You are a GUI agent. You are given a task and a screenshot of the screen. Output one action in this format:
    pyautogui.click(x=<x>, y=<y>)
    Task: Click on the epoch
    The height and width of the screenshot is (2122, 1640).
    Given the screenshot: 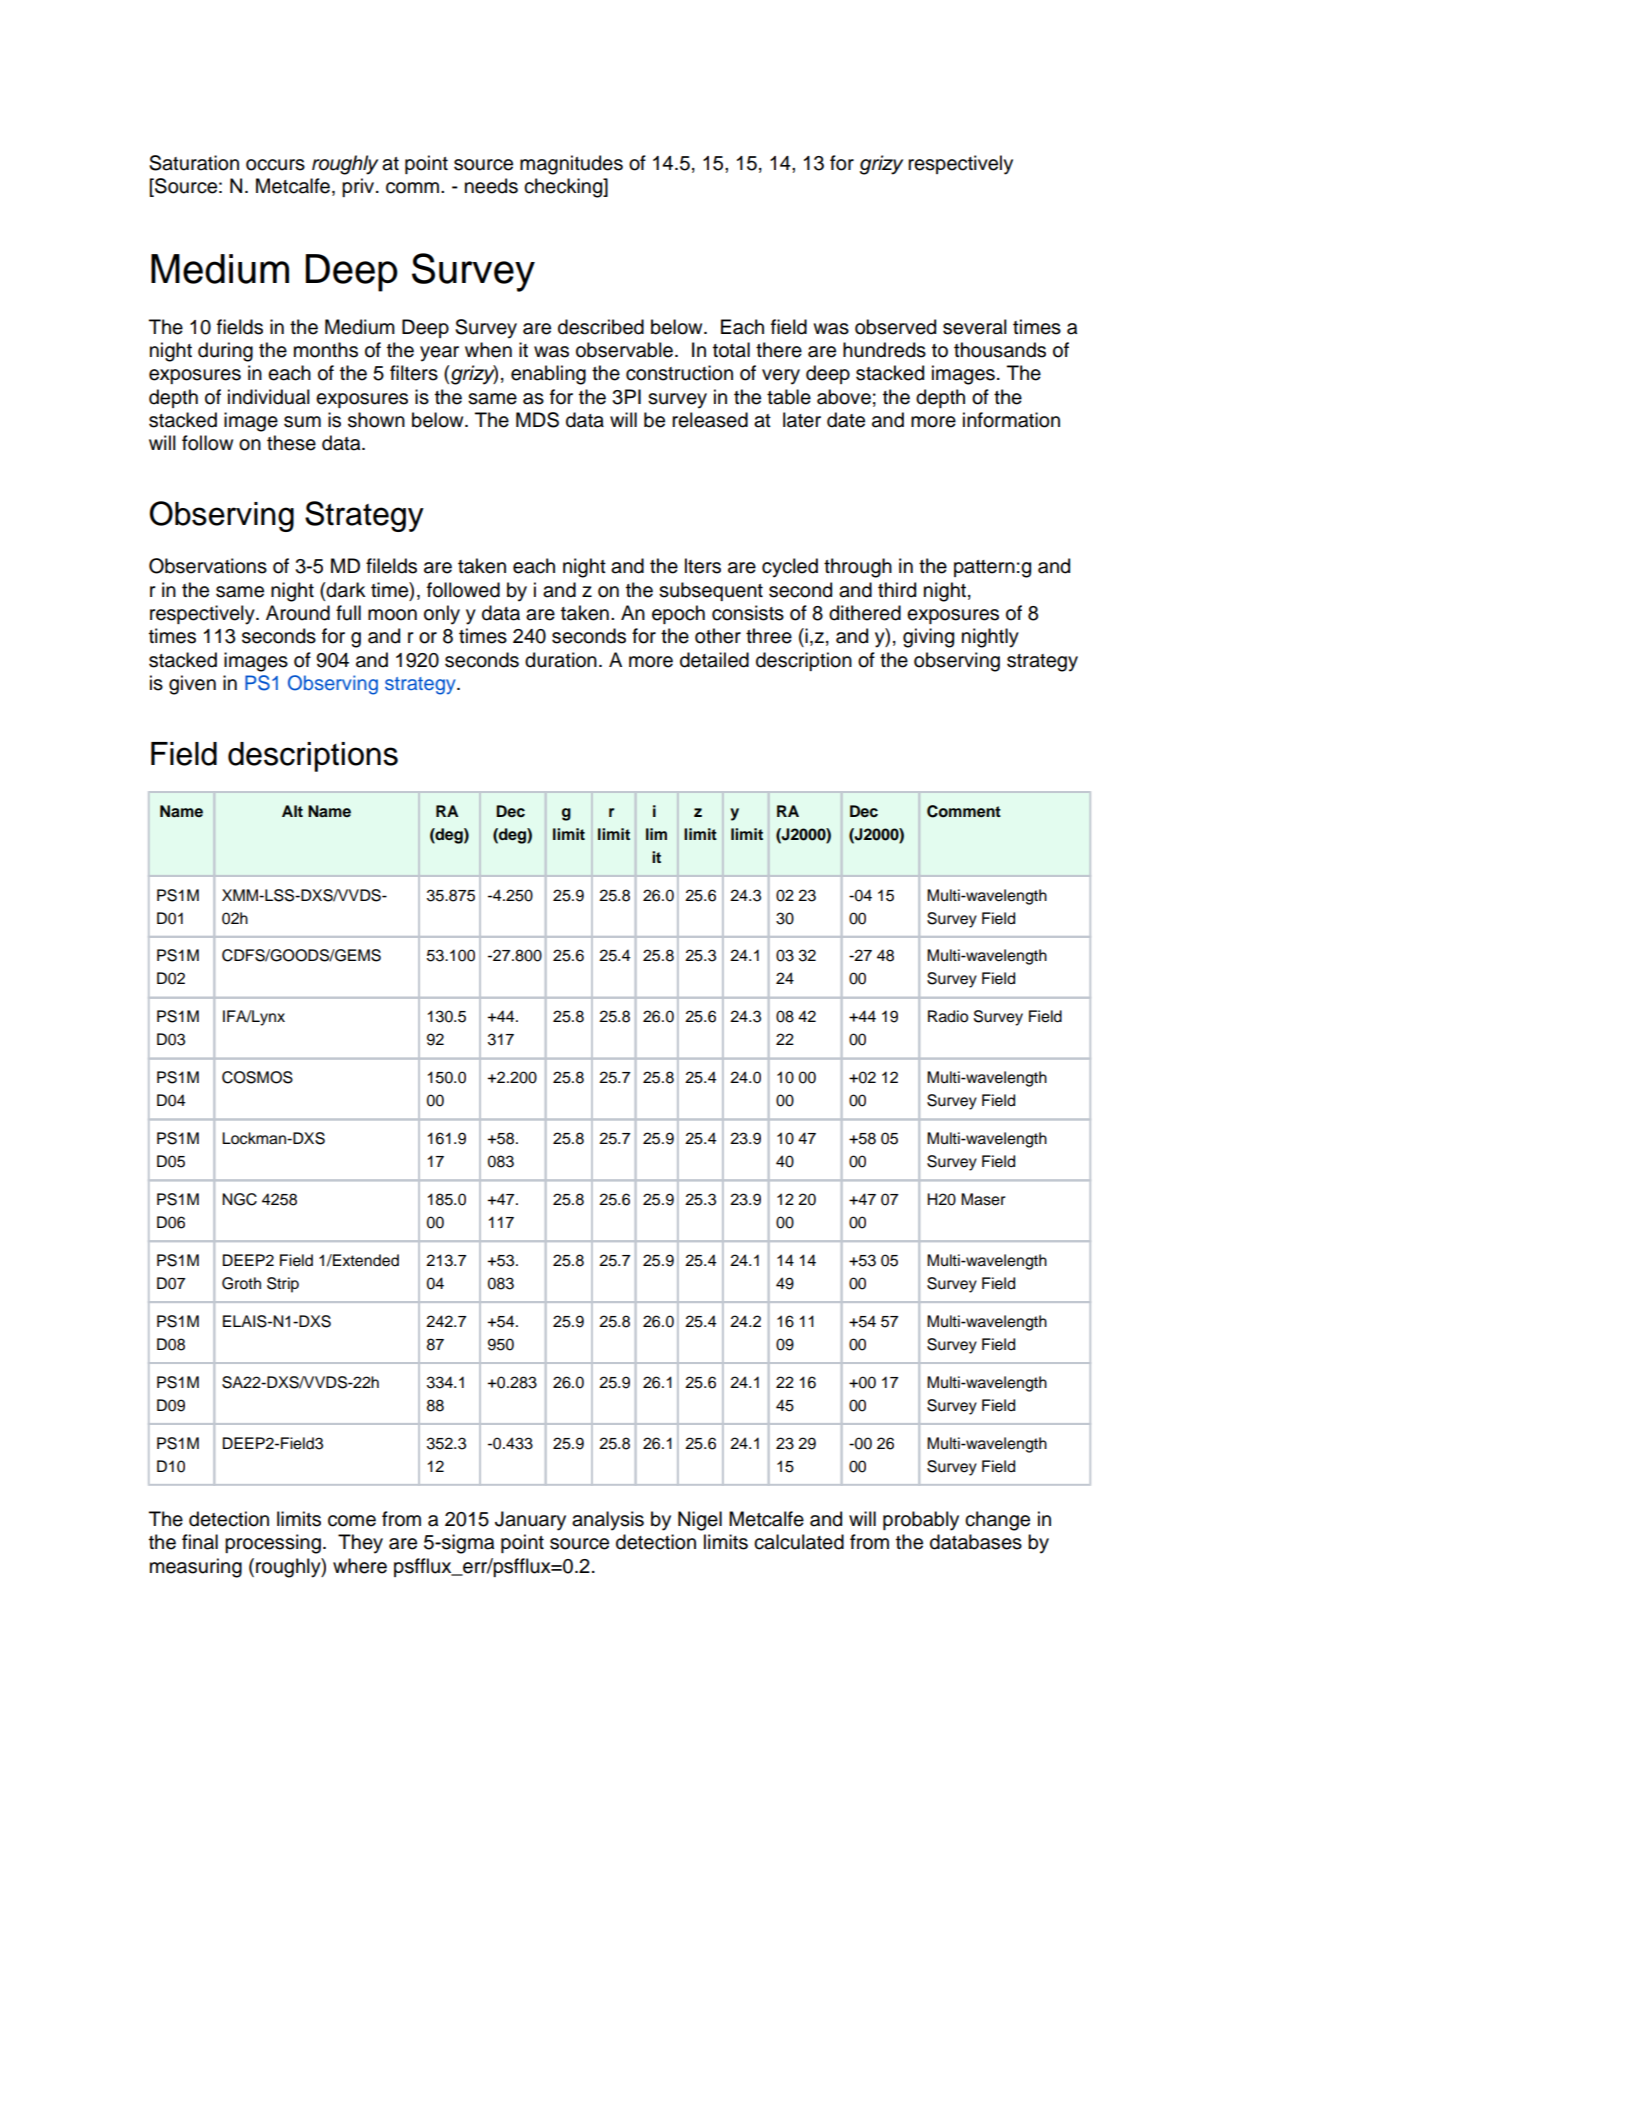 What is the action you would take?
    pyautogui.click(x=678, y=614)
